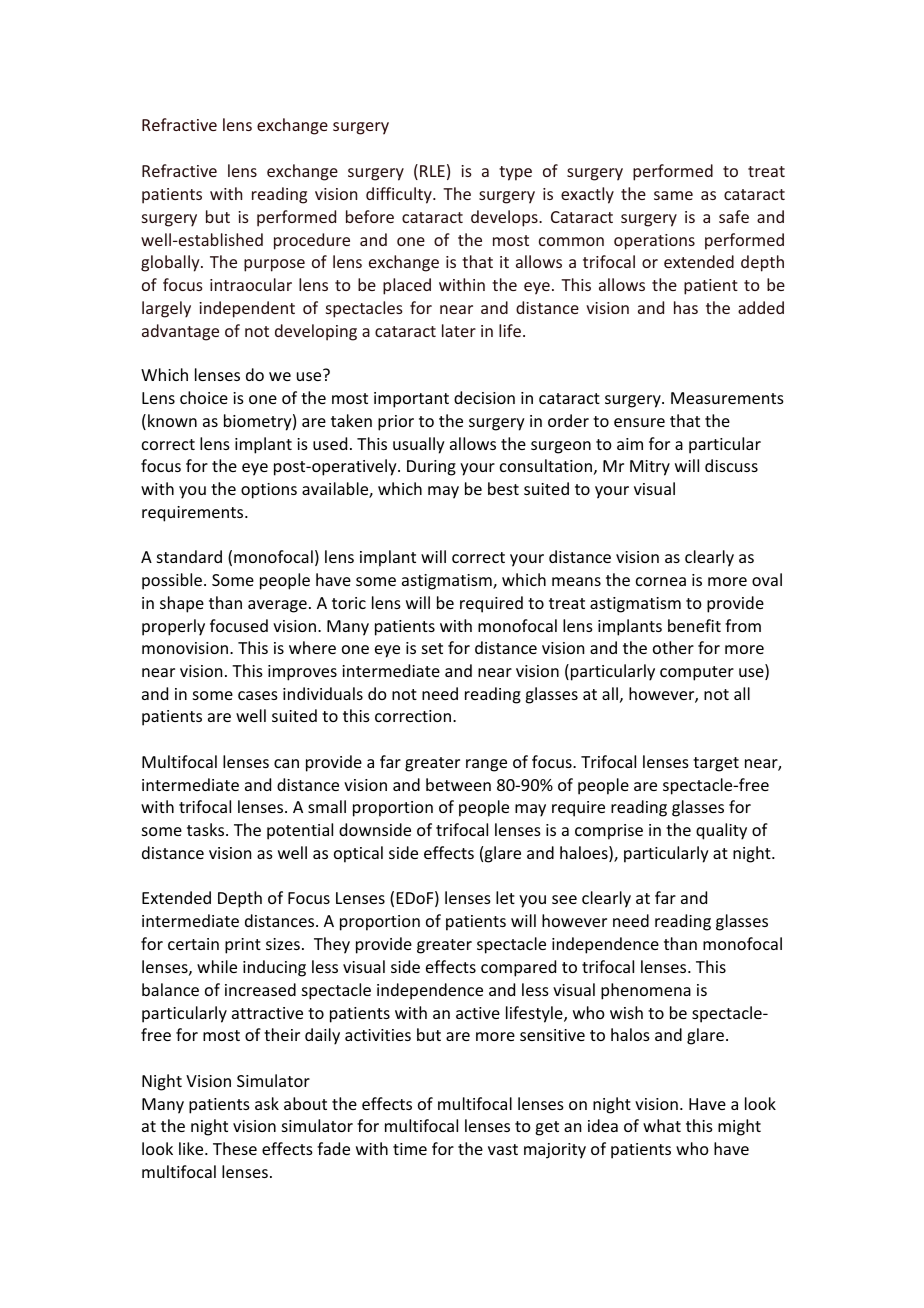 Image resolution: width=924 pixels, height=1308 pixels. What do you see at coordinates (721, 831) in the screenshot?
I see `quality` at bounding box center [721, 831].
